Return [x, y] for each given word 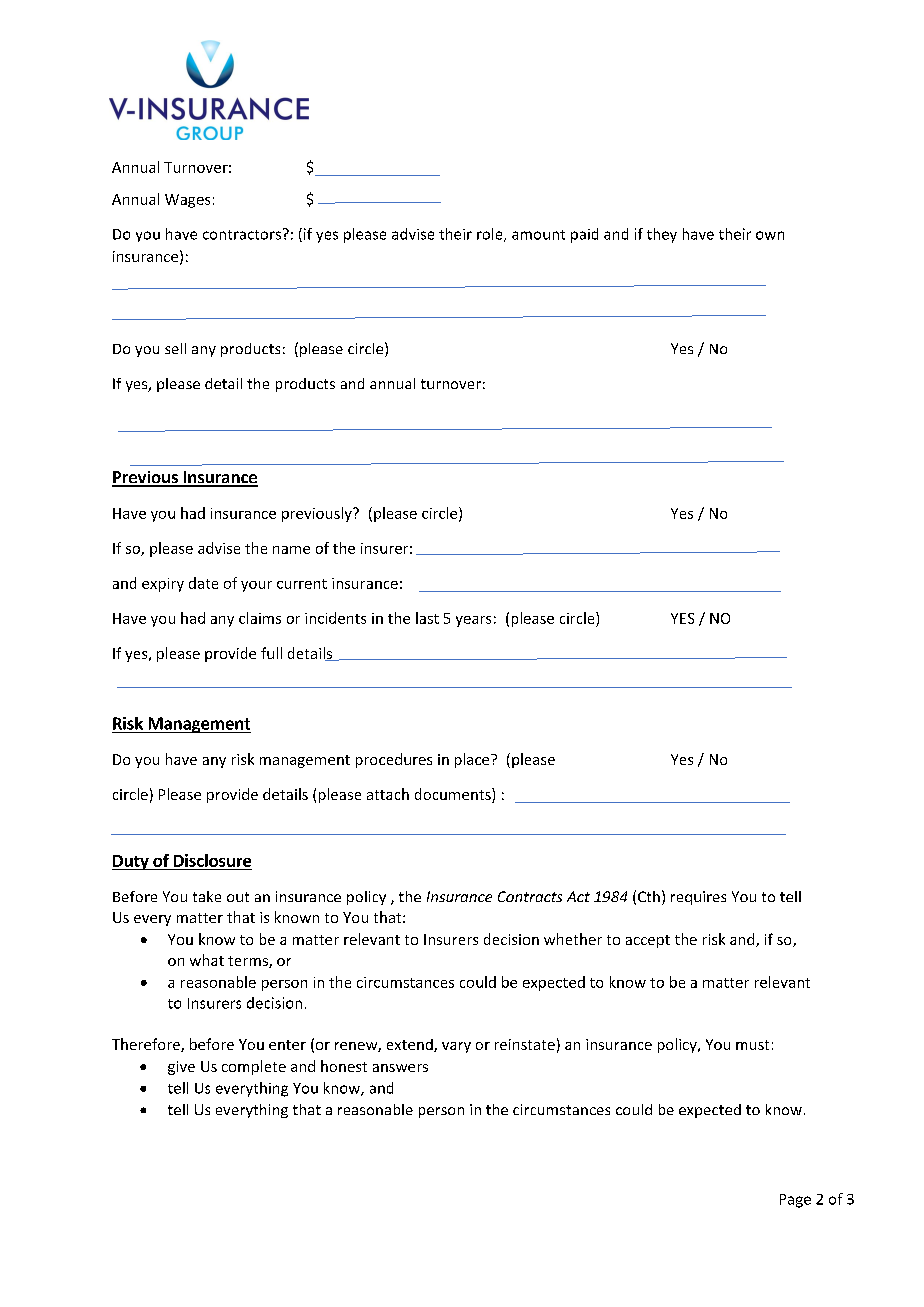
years [473, 621]
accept [648, 941]
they [662, 235]
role [491, 235]
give [181, 1068]
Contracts [530, 896]
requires [698, 898]
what [207, 960]
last [427, 618]
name [291, 550]
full [271, 653]
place [473, 760]
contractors [242, 235]
